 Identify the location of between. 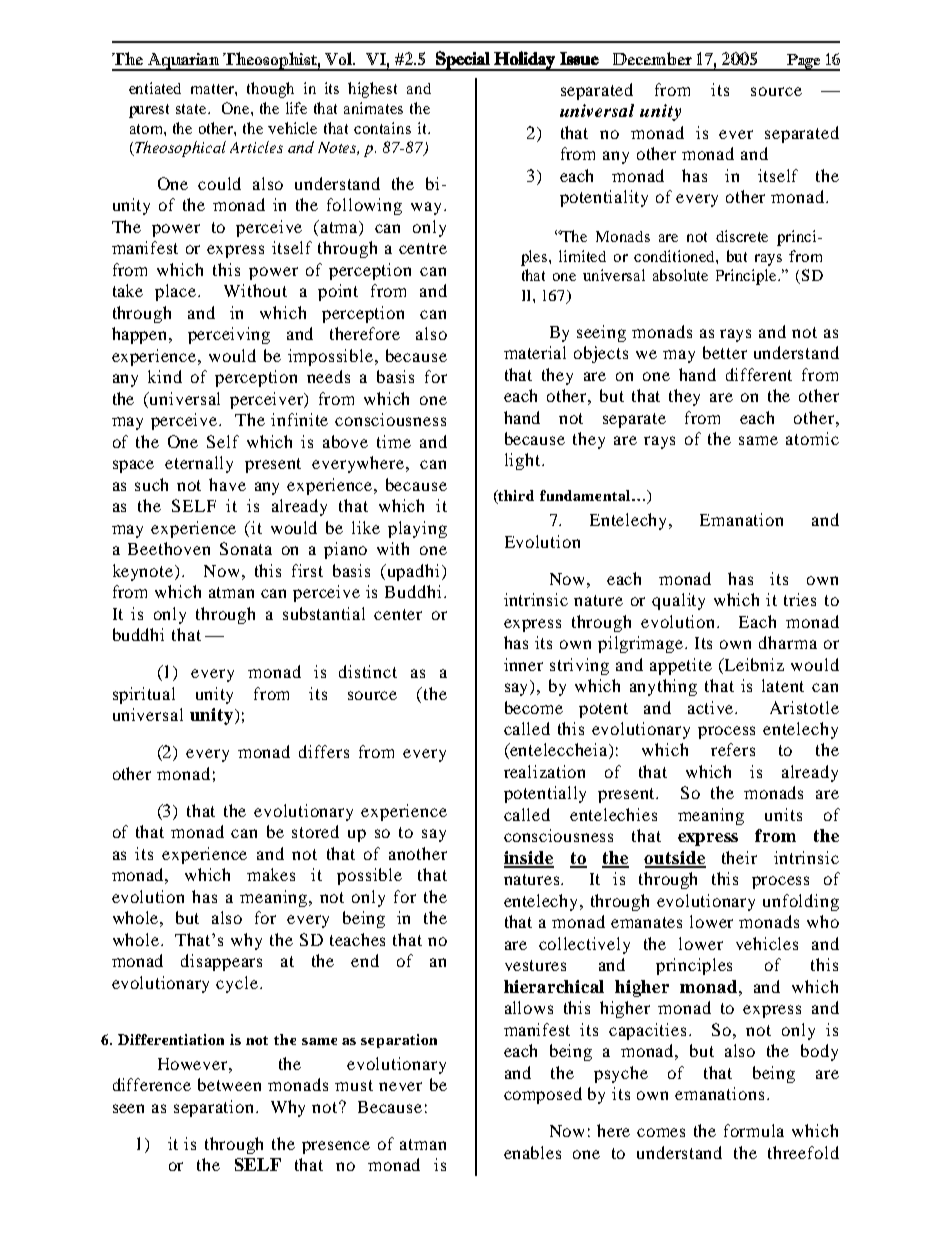
(229, 1084).
